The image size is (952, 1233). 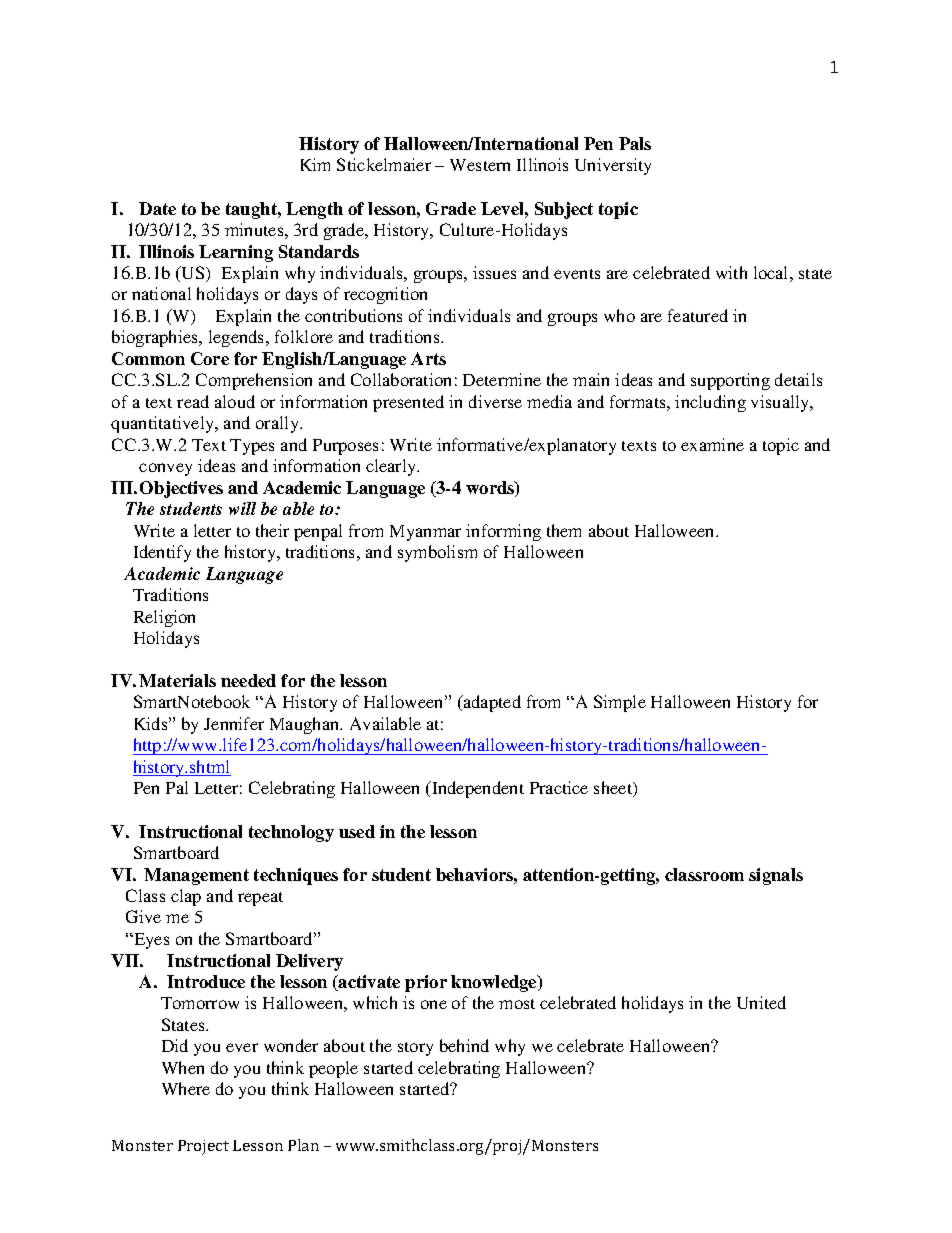 What do you see at coordinates (620, 703) in the page?
I see `Simple` at bounding box center [620, 703].
